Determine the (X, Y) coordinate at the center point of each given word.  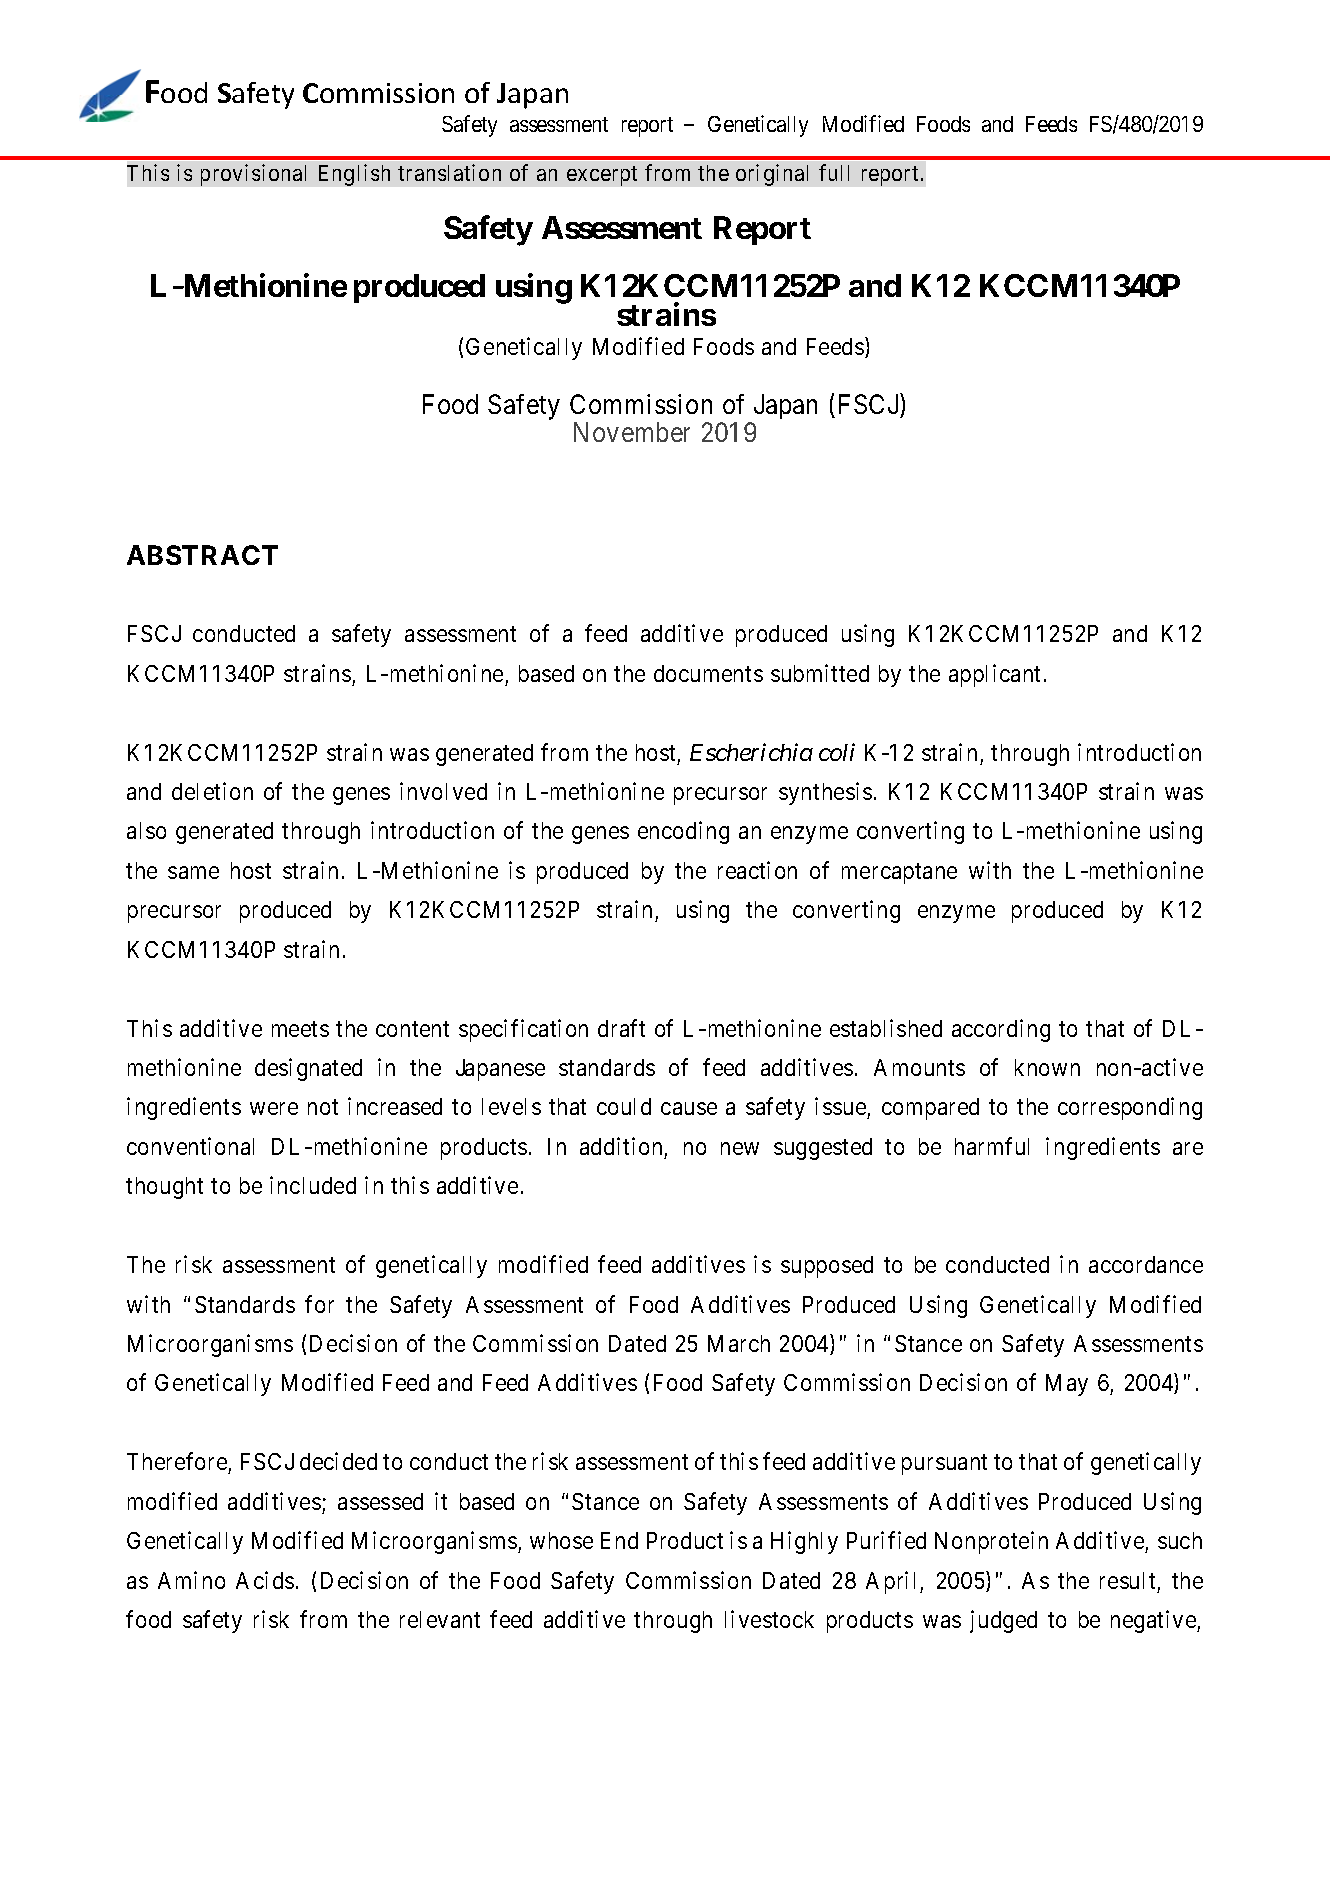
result (1127, 1580)
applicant (994, 675)
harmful (992, 1146)
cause (689, 1109)
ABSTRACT (202, 555)
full (834, 172)
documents (708, 673)
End (619, 1540)
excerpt (602, 176)
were (274, 1109)
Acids (265, 1580)
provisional (253, 175)
